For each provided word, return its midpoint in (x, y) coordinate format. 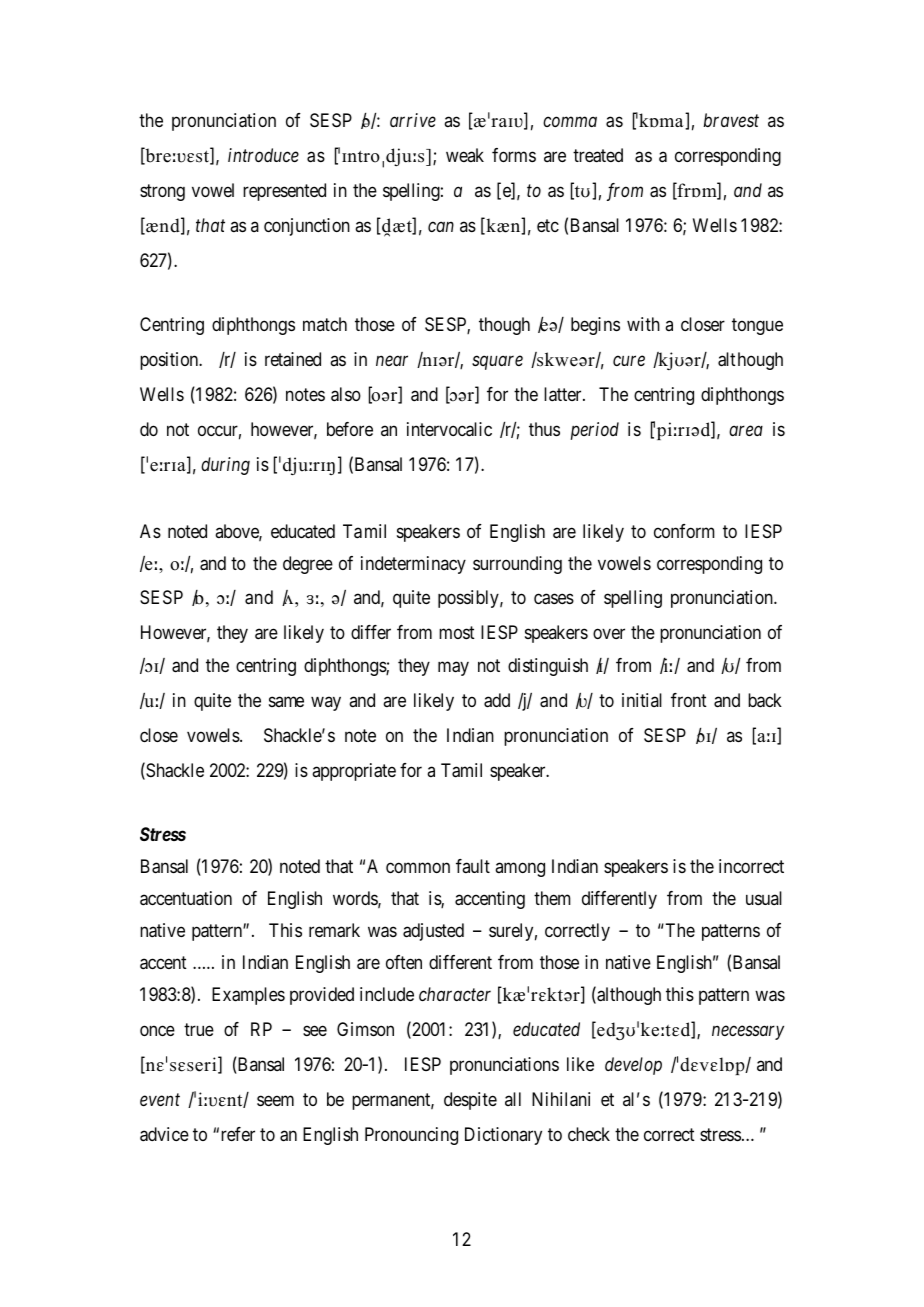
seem (275, 1101)
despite (470, 1101)
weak (465, 155)
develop (633, 1066)
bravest (731, 120)
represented (284, 192)
